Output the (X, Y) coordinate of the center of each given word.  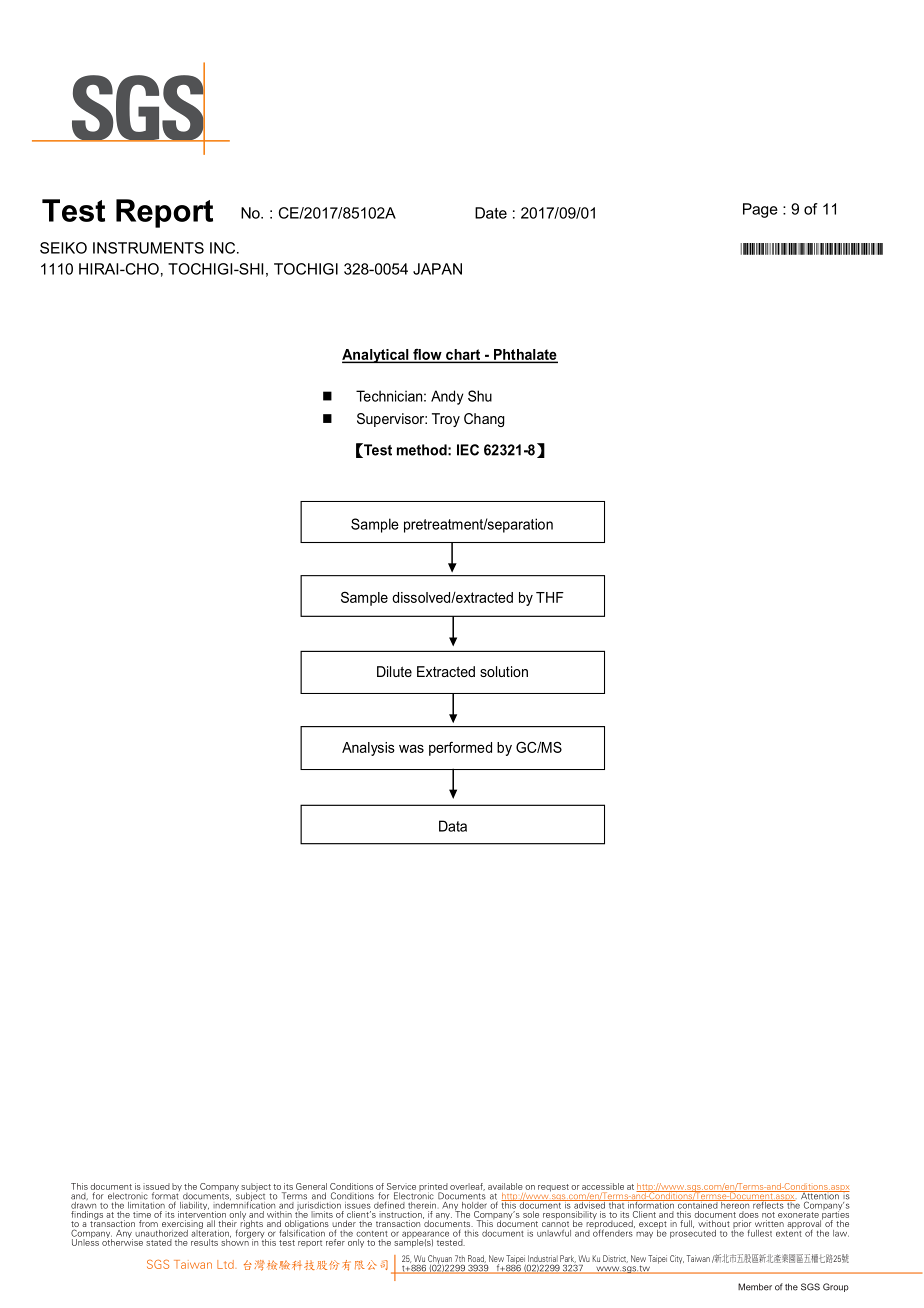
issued (156, 1186)
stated (159, 1242)
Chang (484, 420)
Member (755, 1287)
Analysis (368, 749)
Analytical (376, 356)
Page (760, 210)
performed (460, 748)
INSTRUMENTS (148, 248)
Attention (820, 1196)
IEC (468, 450)
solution (504, 671)
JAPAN (437, 269)
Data (453, 826)
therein (422, 1204)
